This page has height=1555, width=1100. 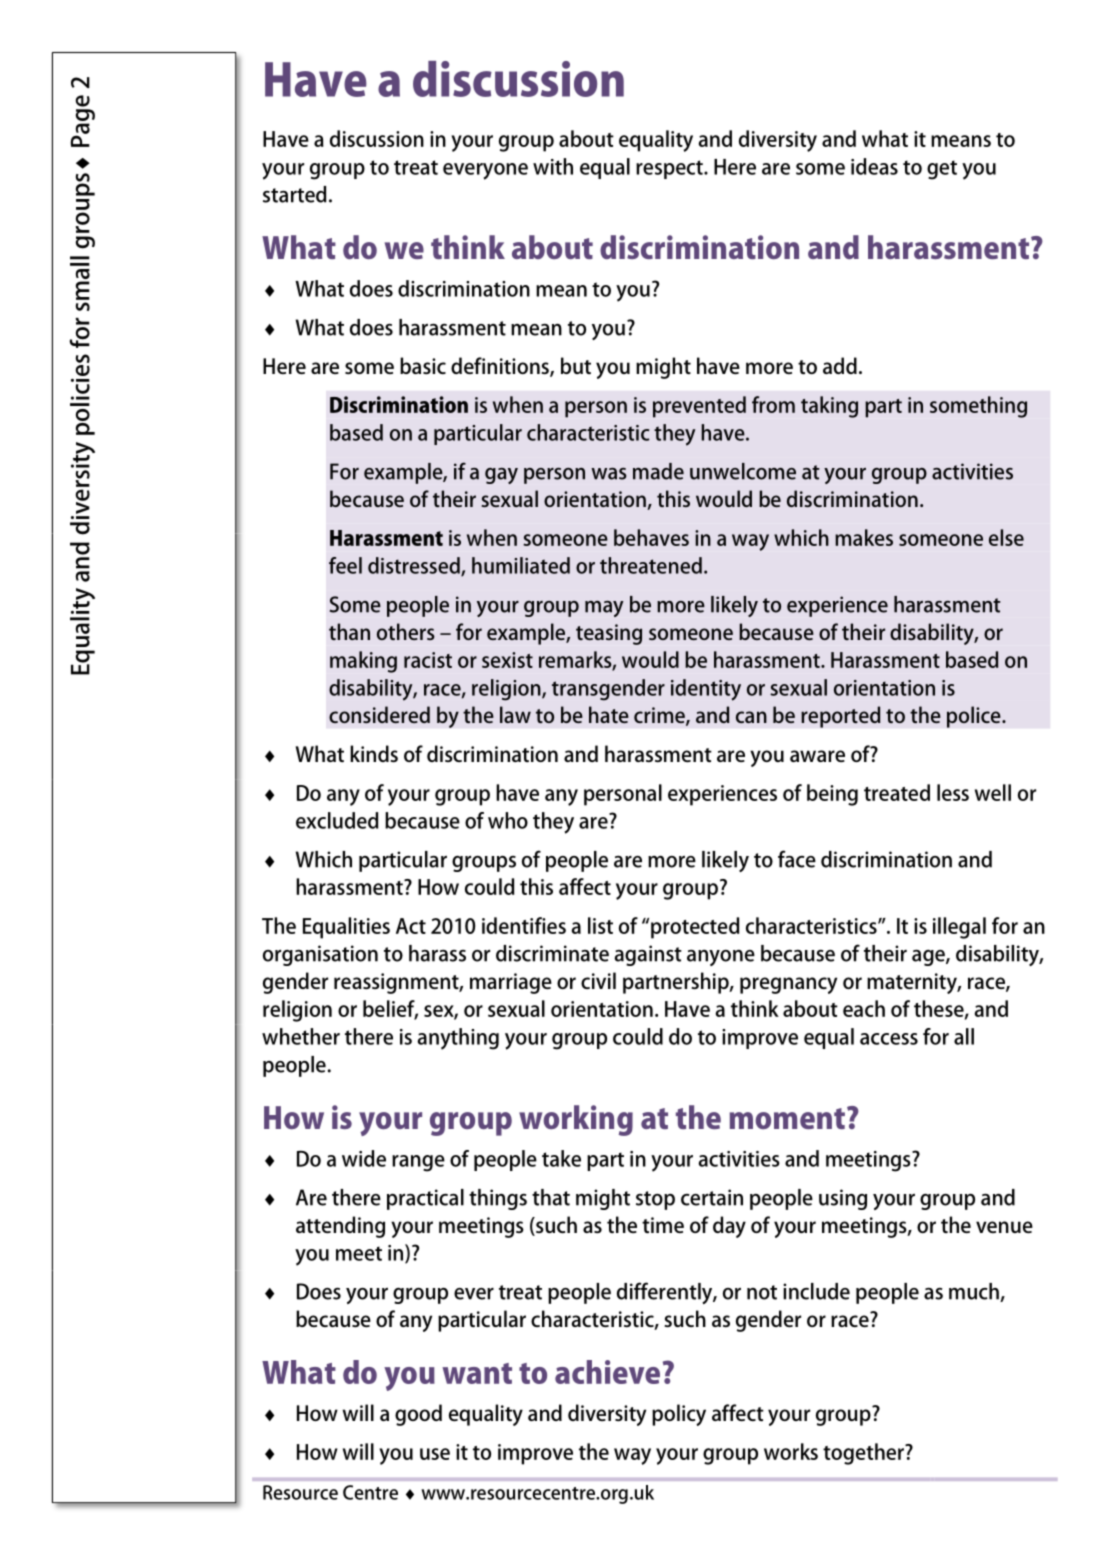 I want to click on respect, so click(x=670, y=169).
